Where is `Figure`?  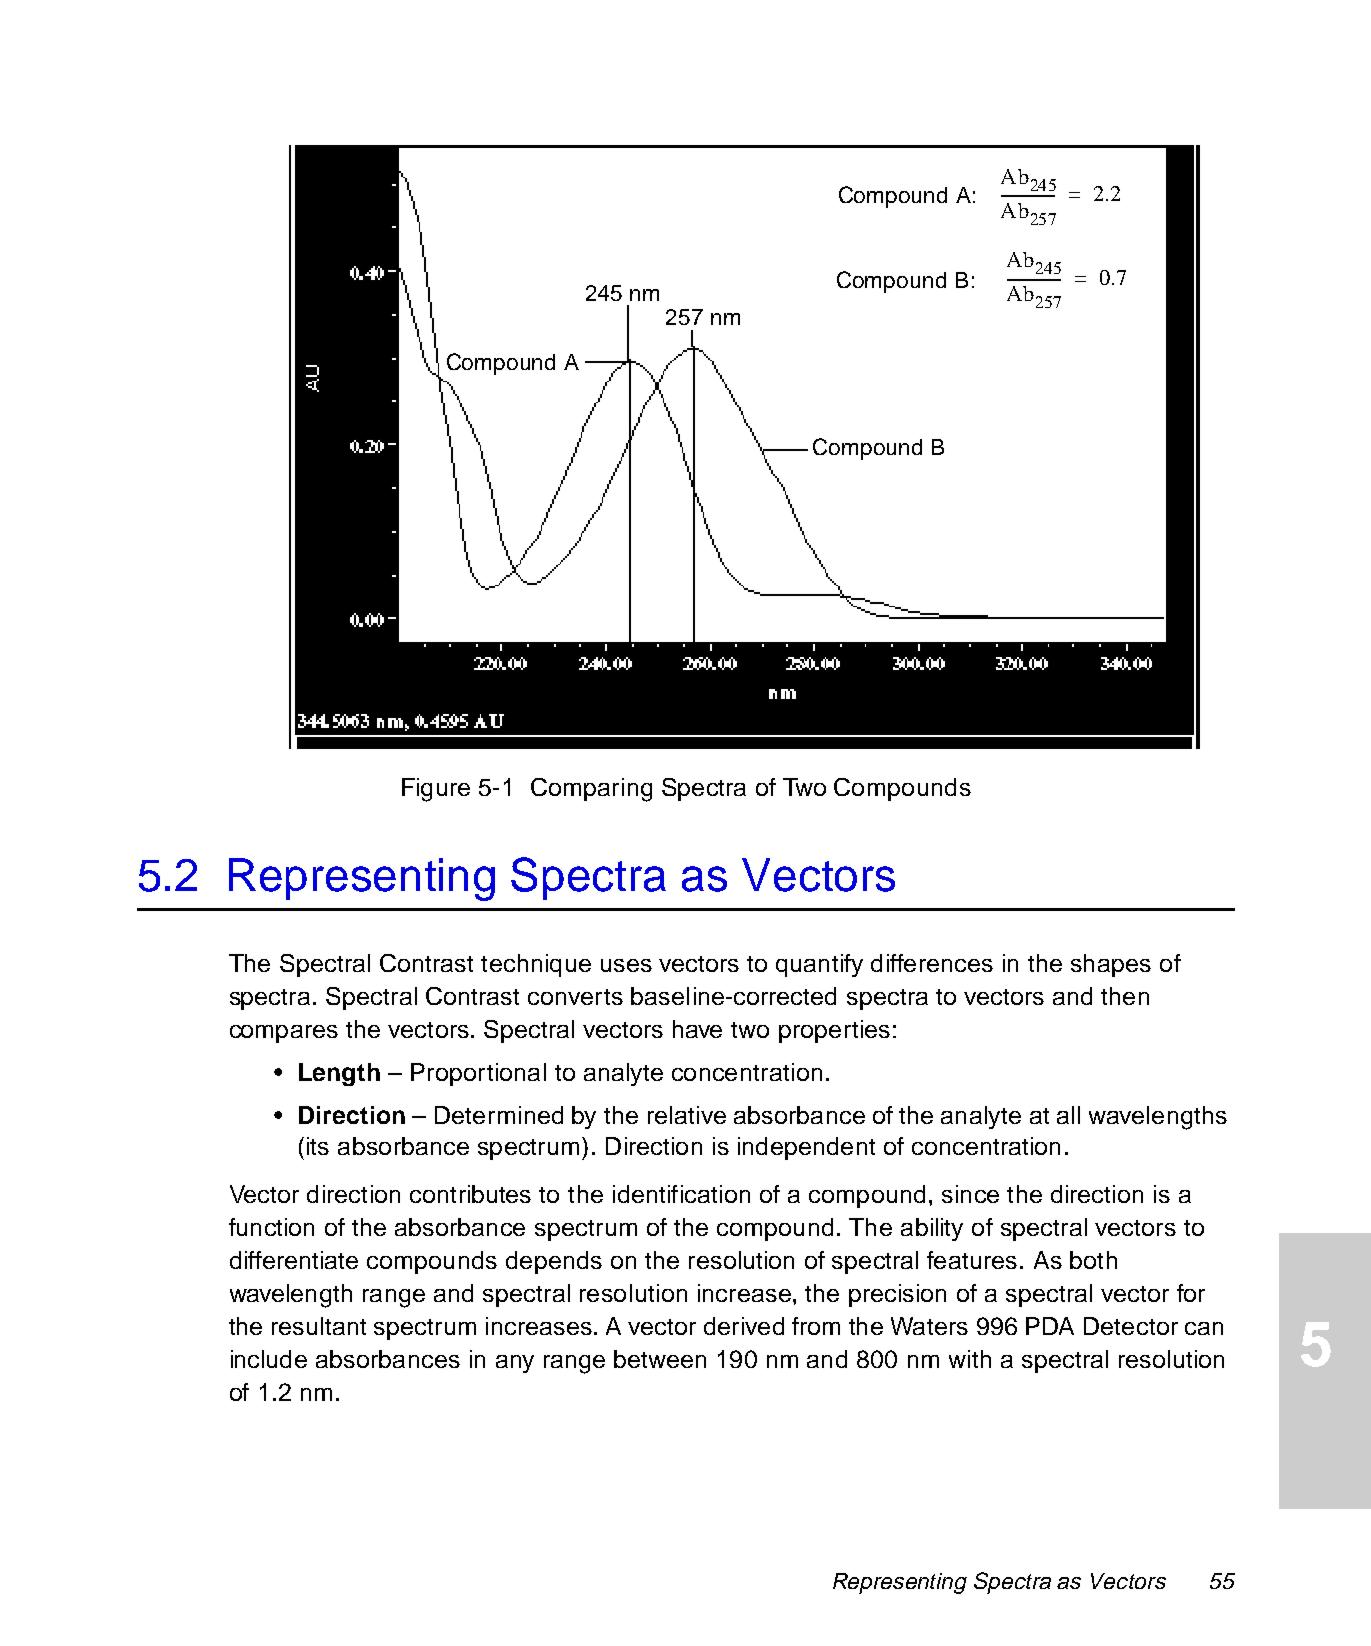 Figure is located at coordinates (436, 790).
